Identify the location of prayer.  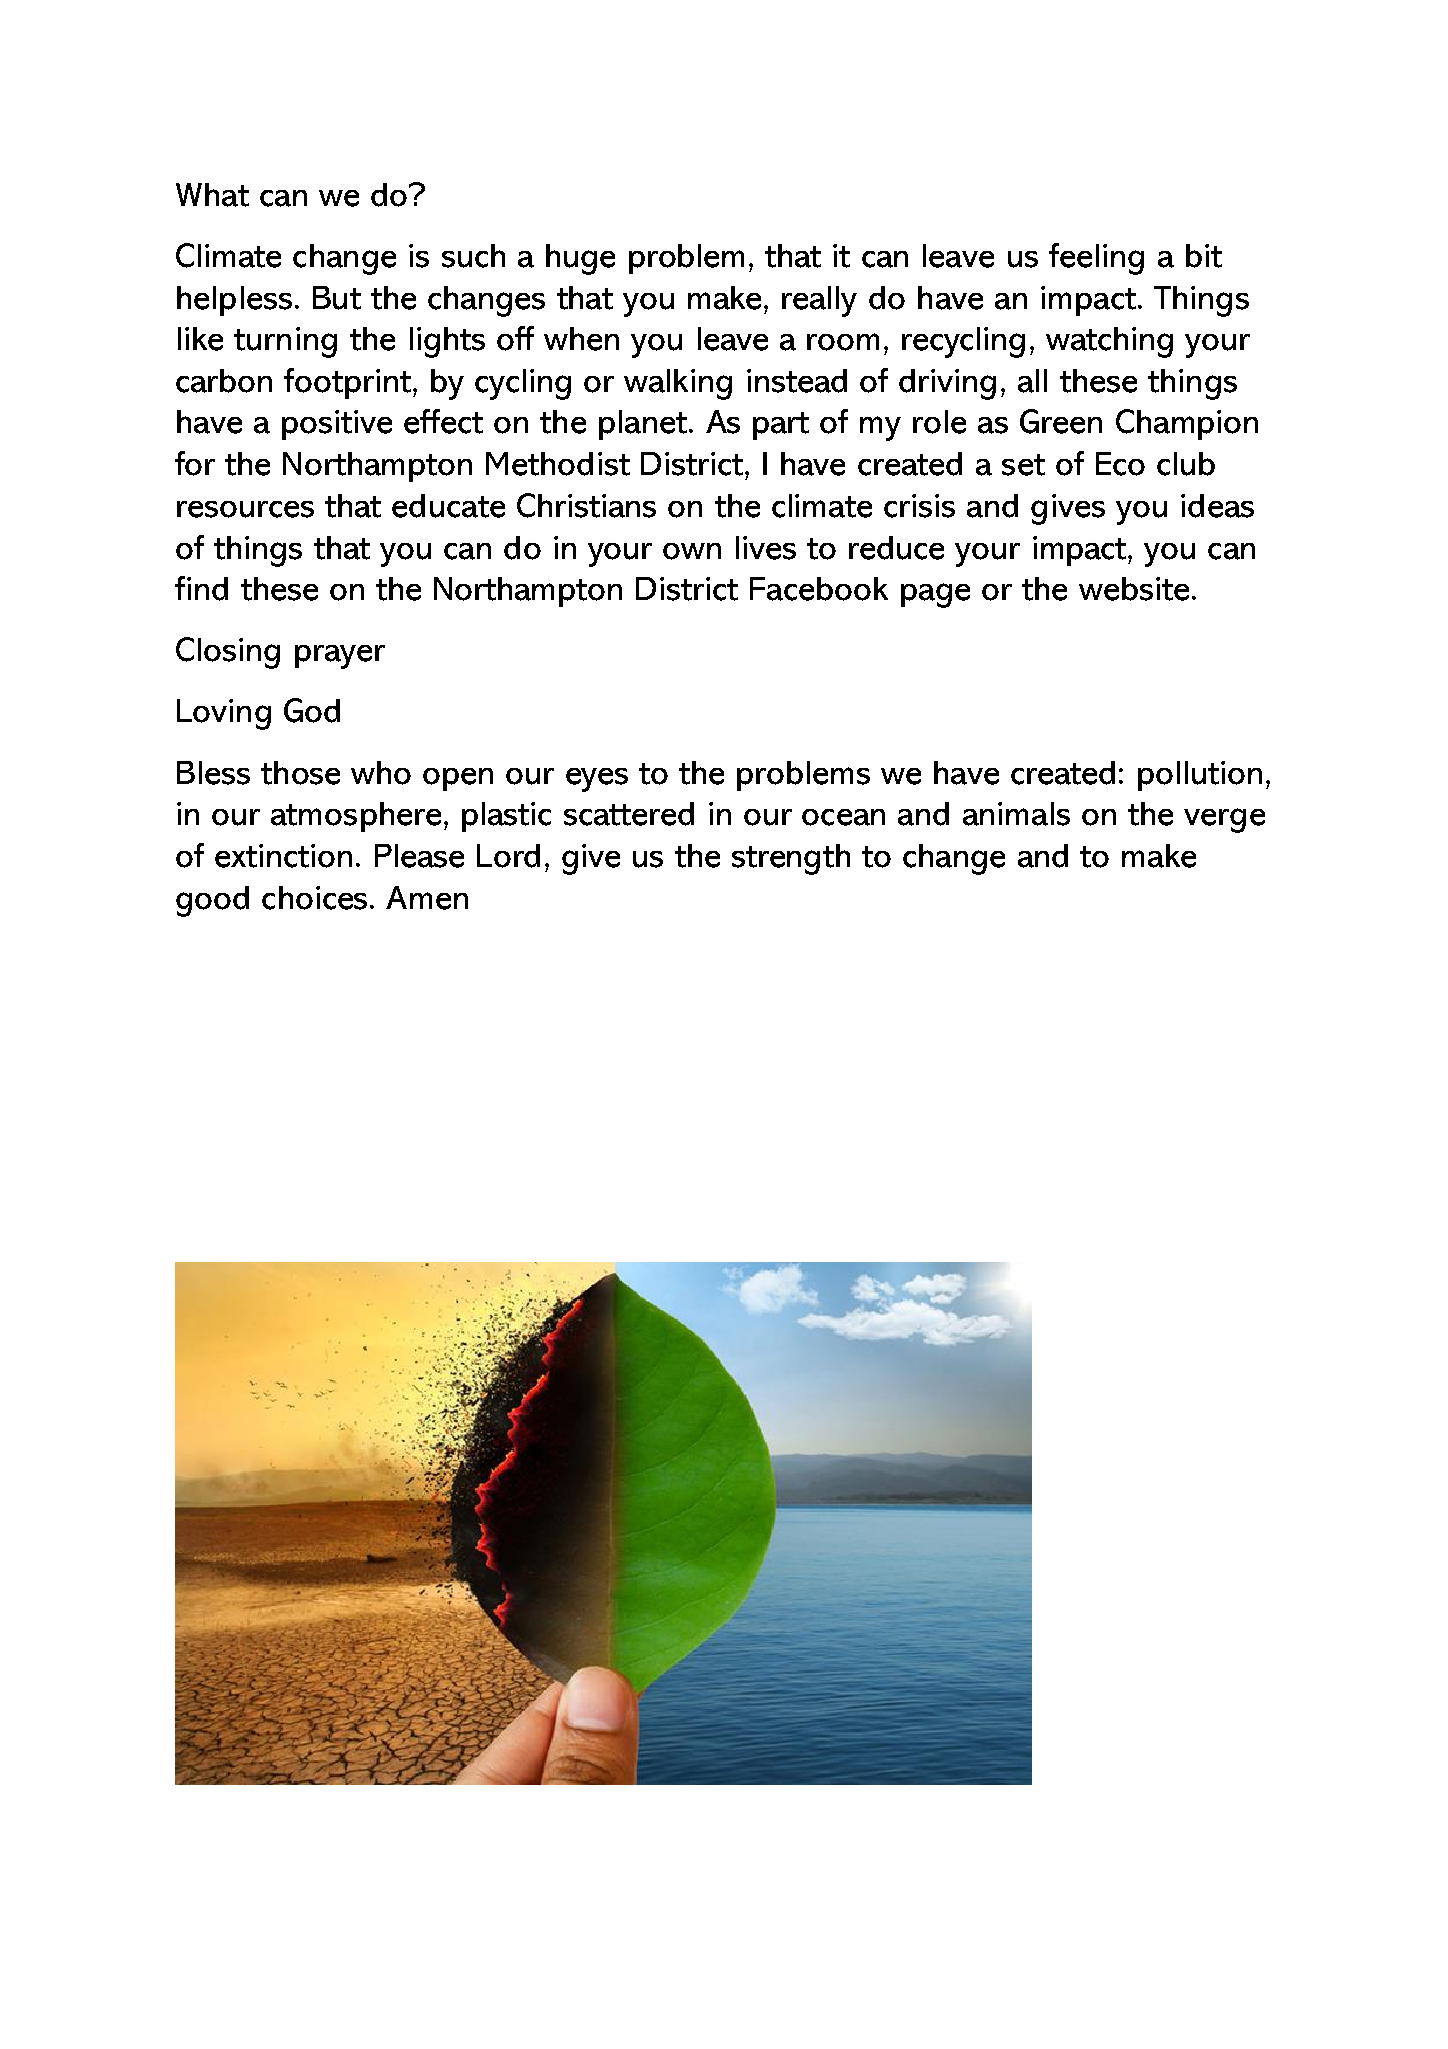
(340, 657).
